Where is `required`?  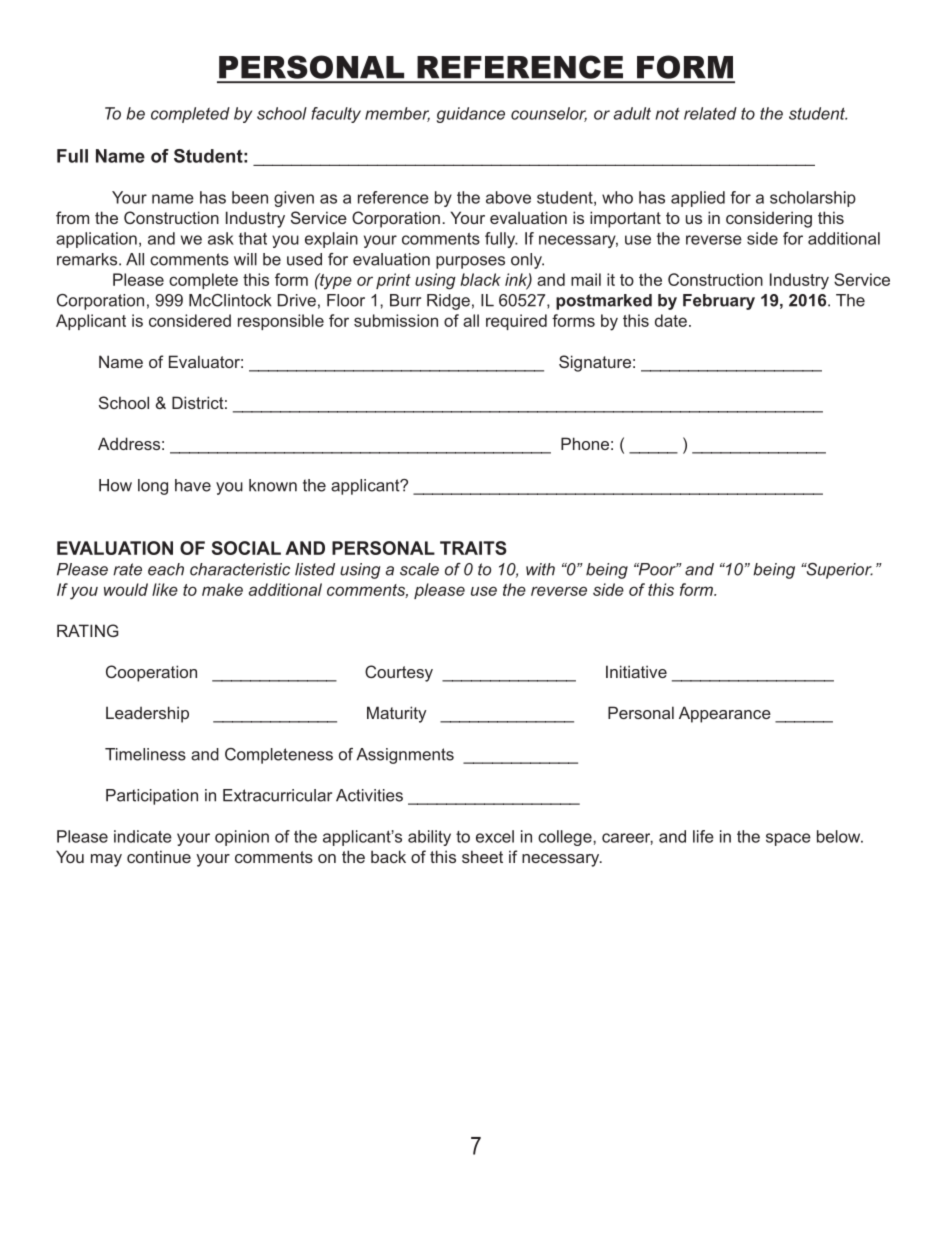
required is located at coordinates (516, 322).
